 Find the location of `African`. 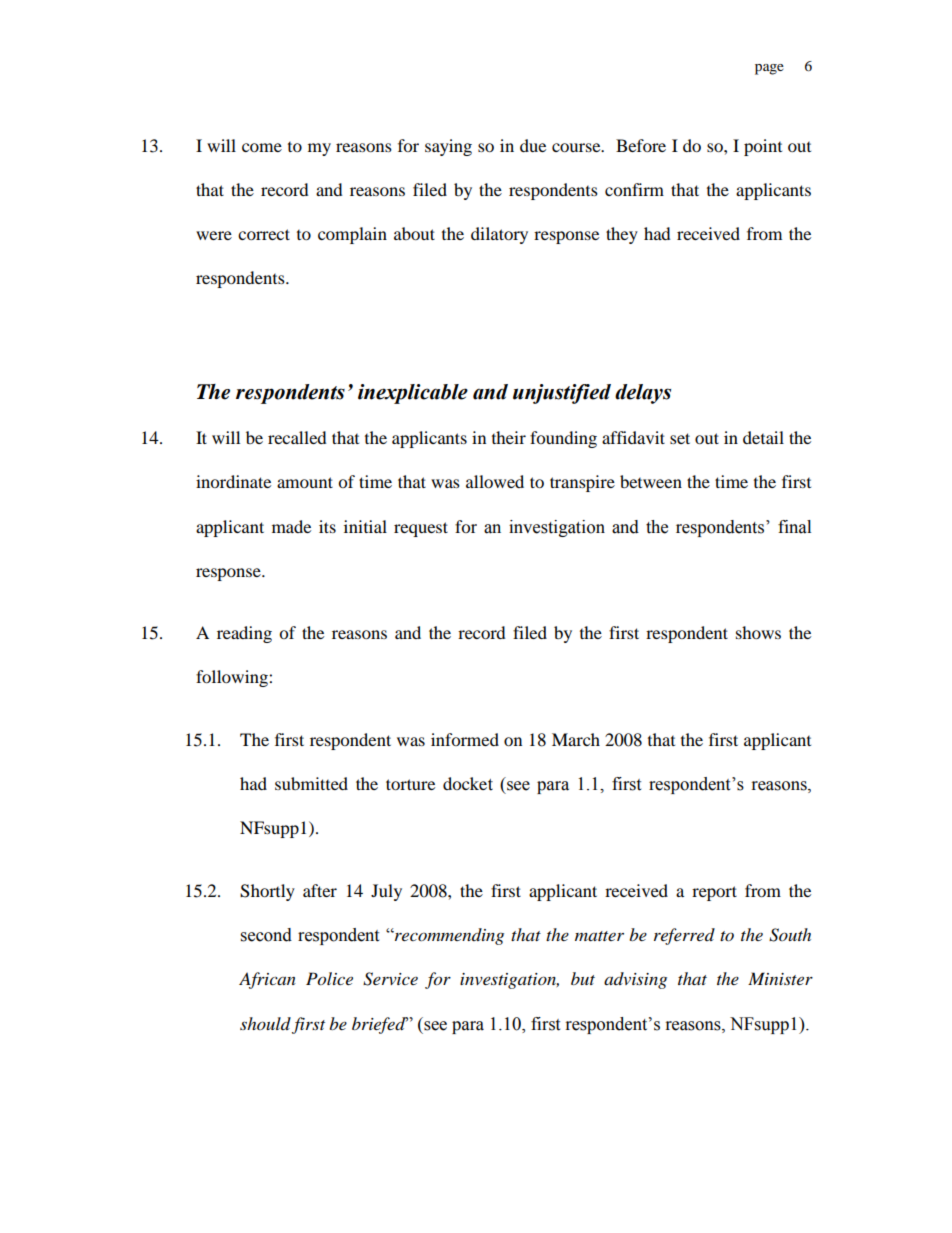

African is located at coordinates (267, 980).
